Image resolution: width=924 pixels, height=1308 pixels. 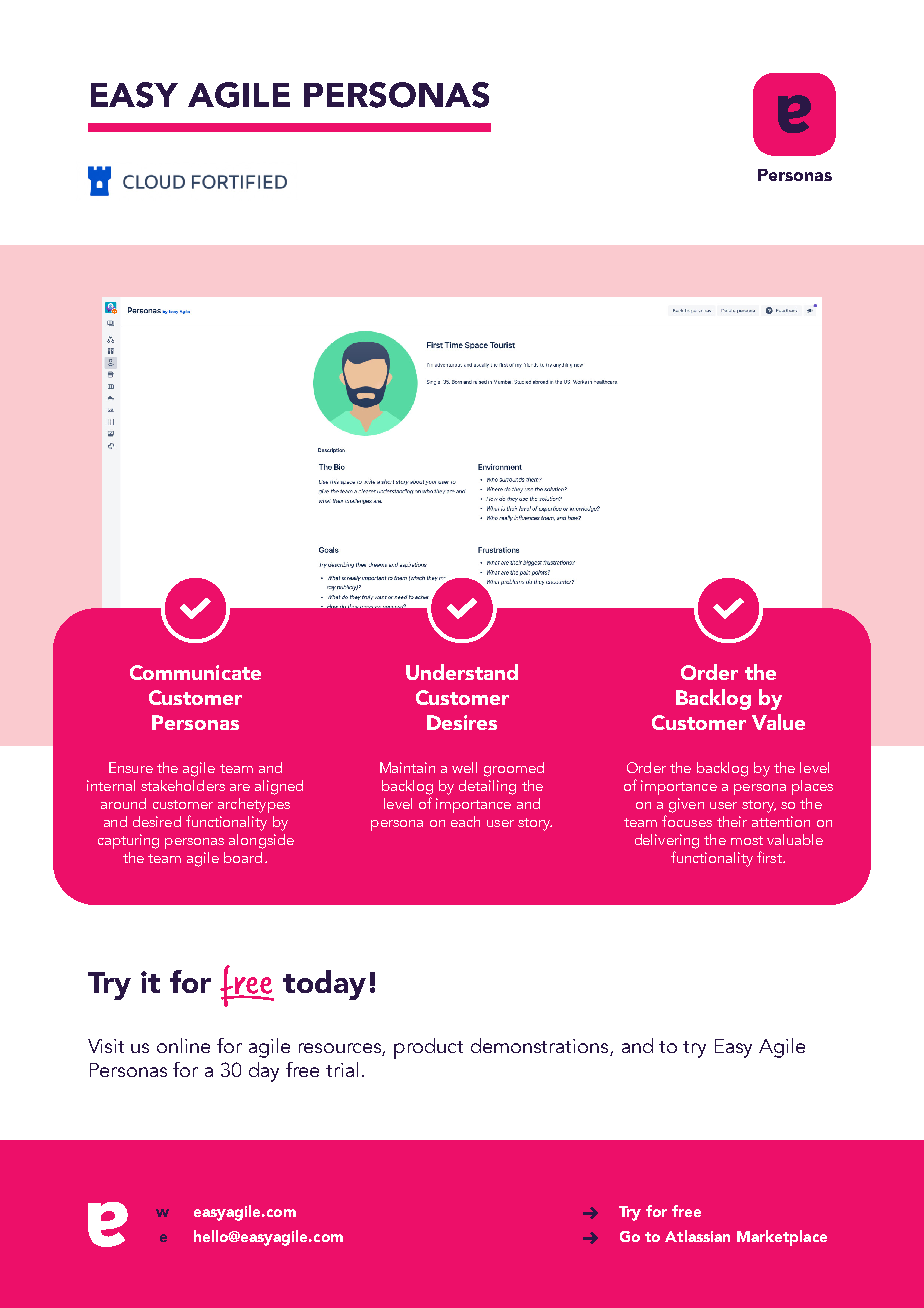 What do you see at coordinates (428, 1048) in the screenshot?
I see `product` at bounding box center [428, 1048].
